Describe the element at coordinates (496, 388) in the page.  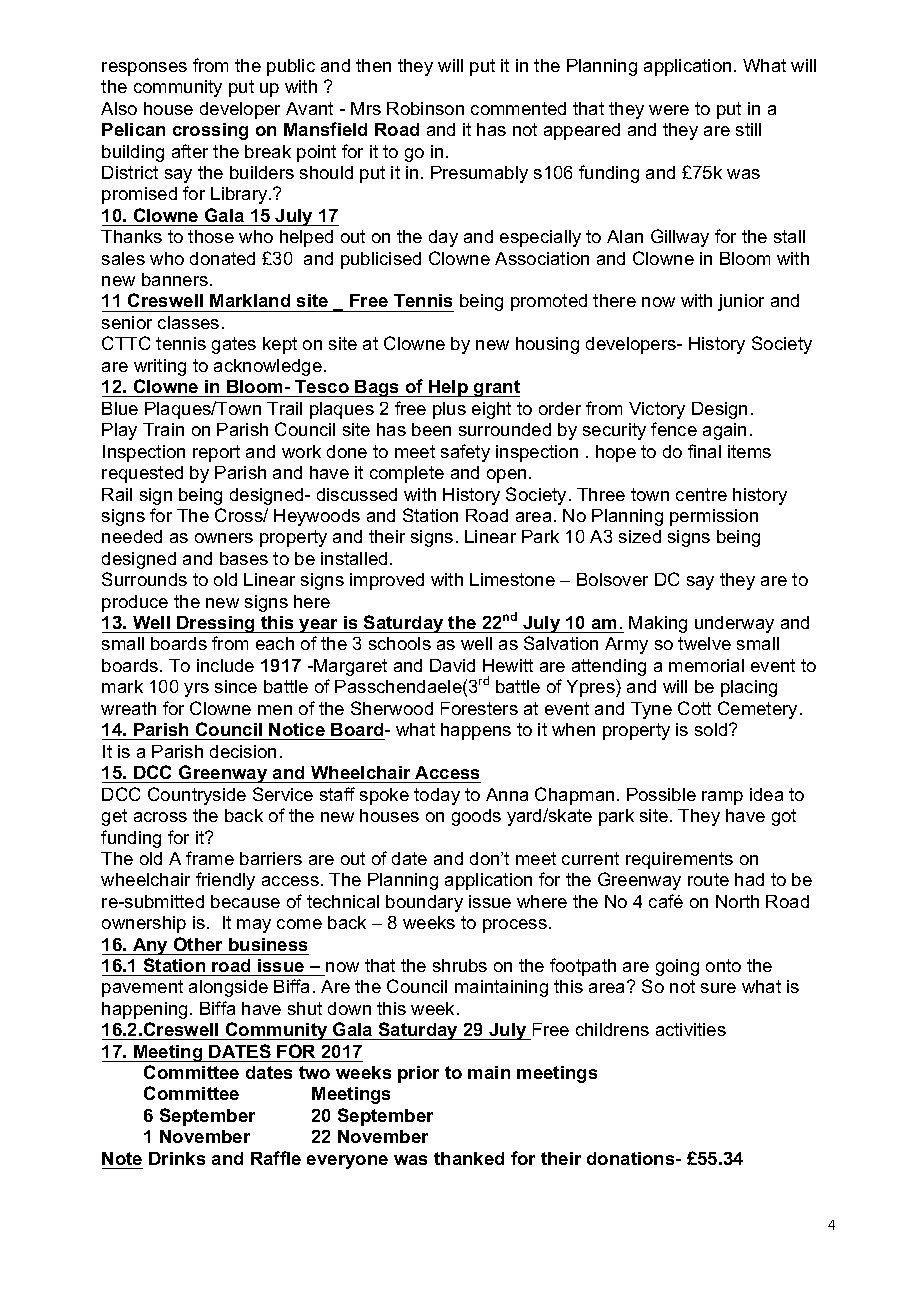
I see `grant` at that location.
